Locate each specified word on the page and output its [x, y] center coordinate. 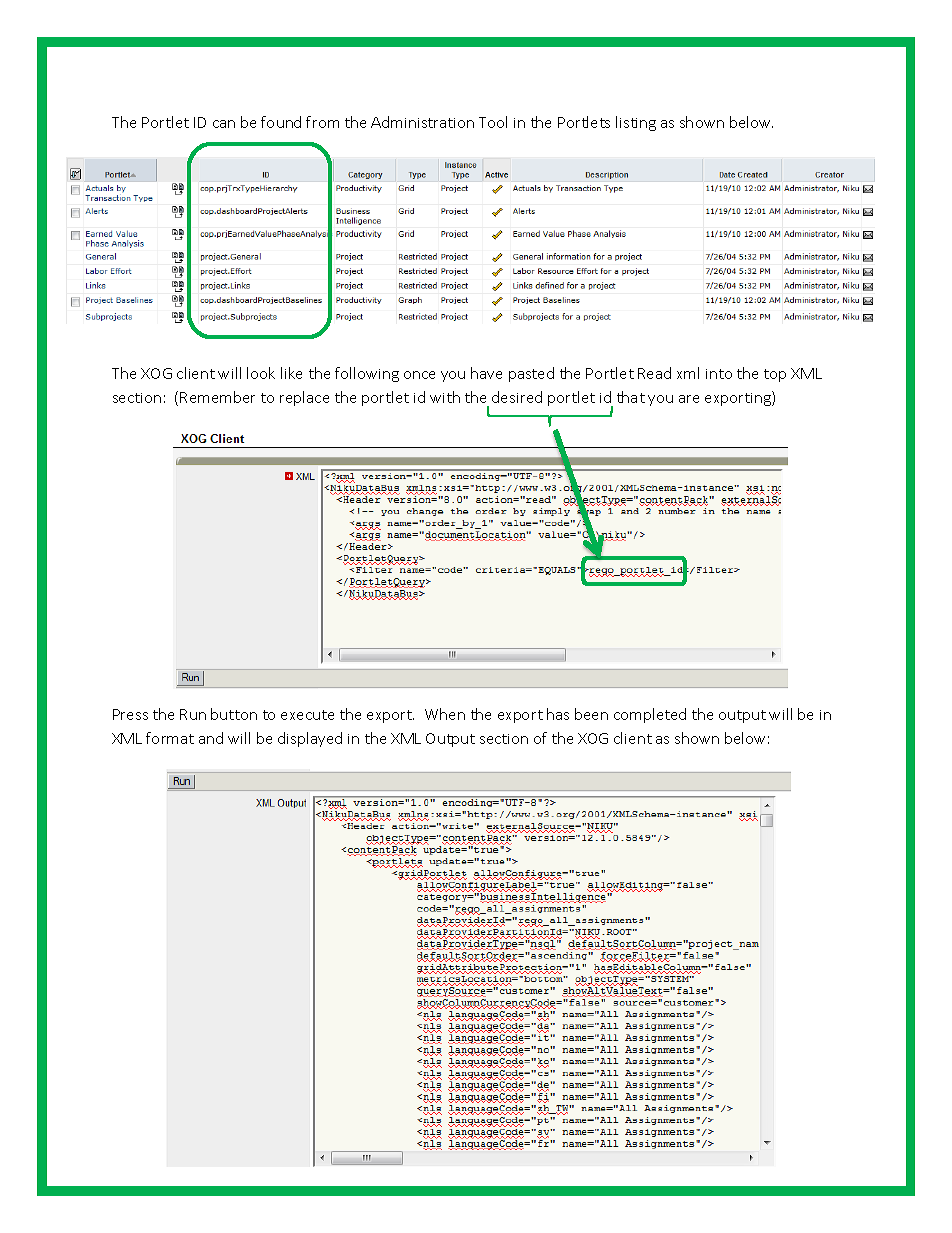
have [486, 373]
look [261, 373]
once [419, 375]
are [689, 399]
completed [650, 715]
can [224, 124]
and [211, 738]
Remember [217, 397]
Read [654, 373]
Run [193, 714]
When [445, 714]
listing [636, 123]
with [445, 397]
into [719, 374]
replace [304, 398]
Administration [422, 122]
